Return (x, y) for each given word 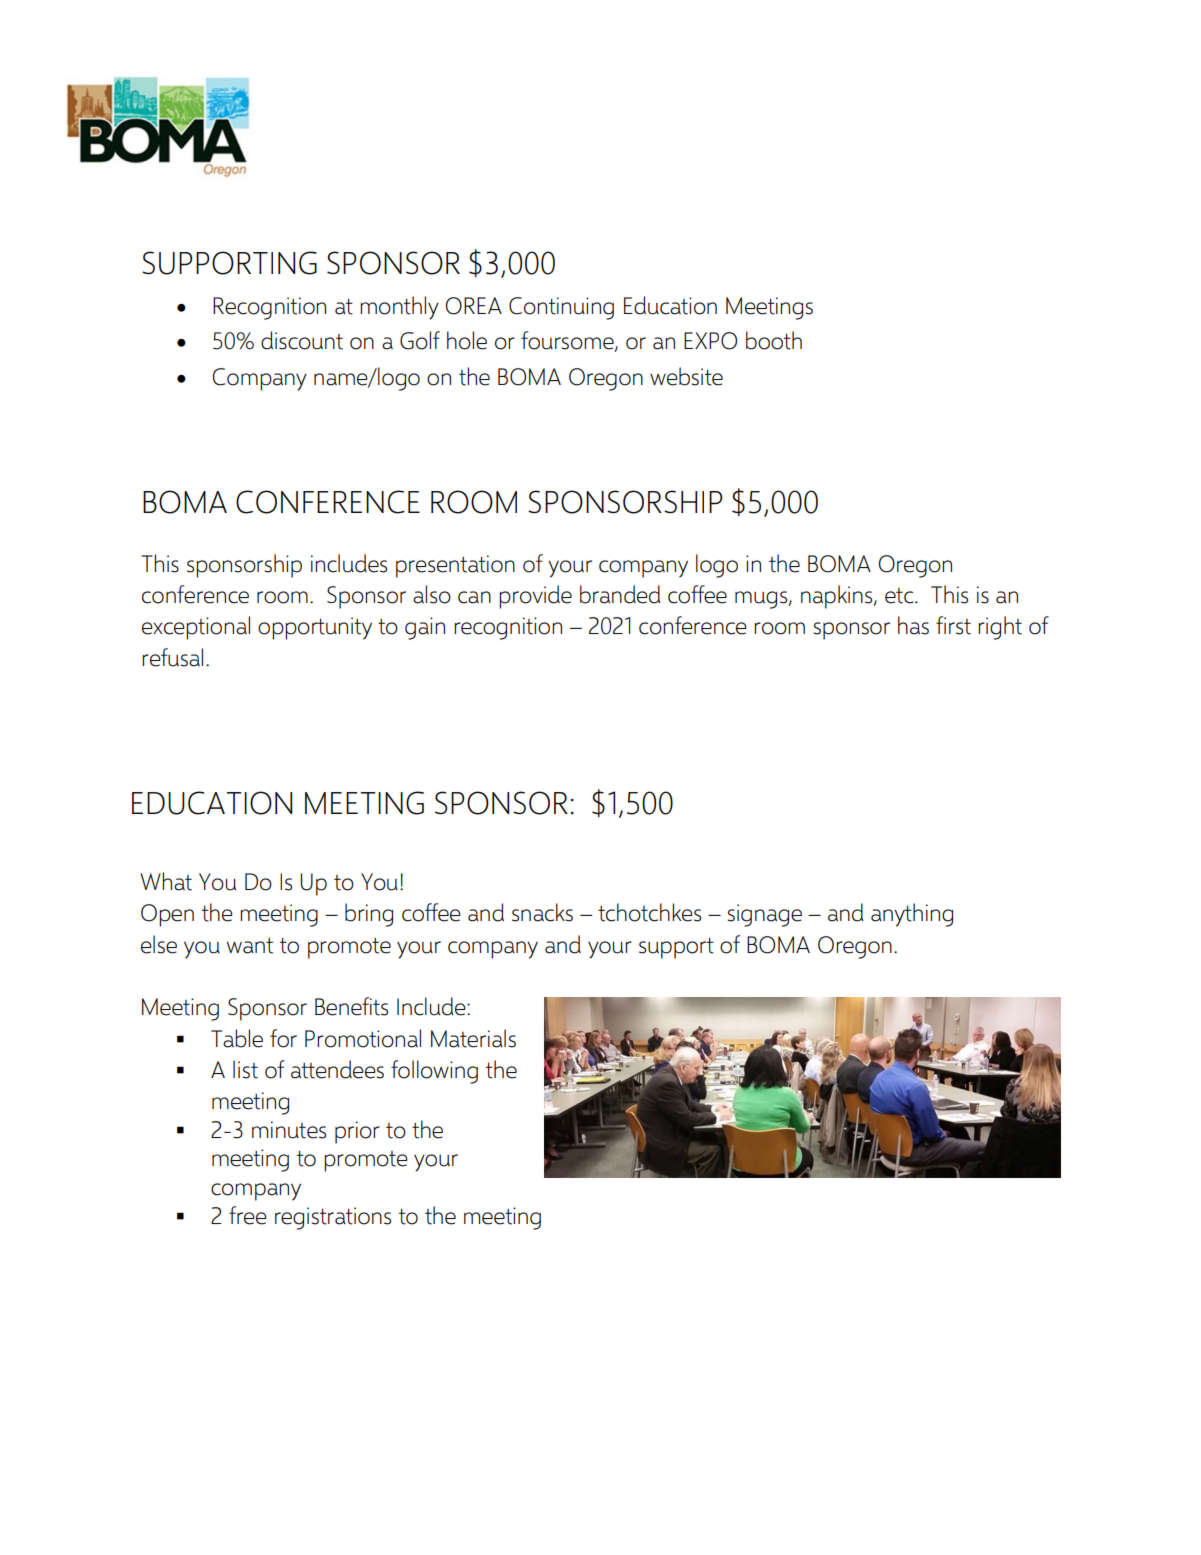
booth (774, 340)
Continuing (561, 308)
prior (357, 1132)
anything (912, 915)
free (248, 1215)
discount (302, 340)
